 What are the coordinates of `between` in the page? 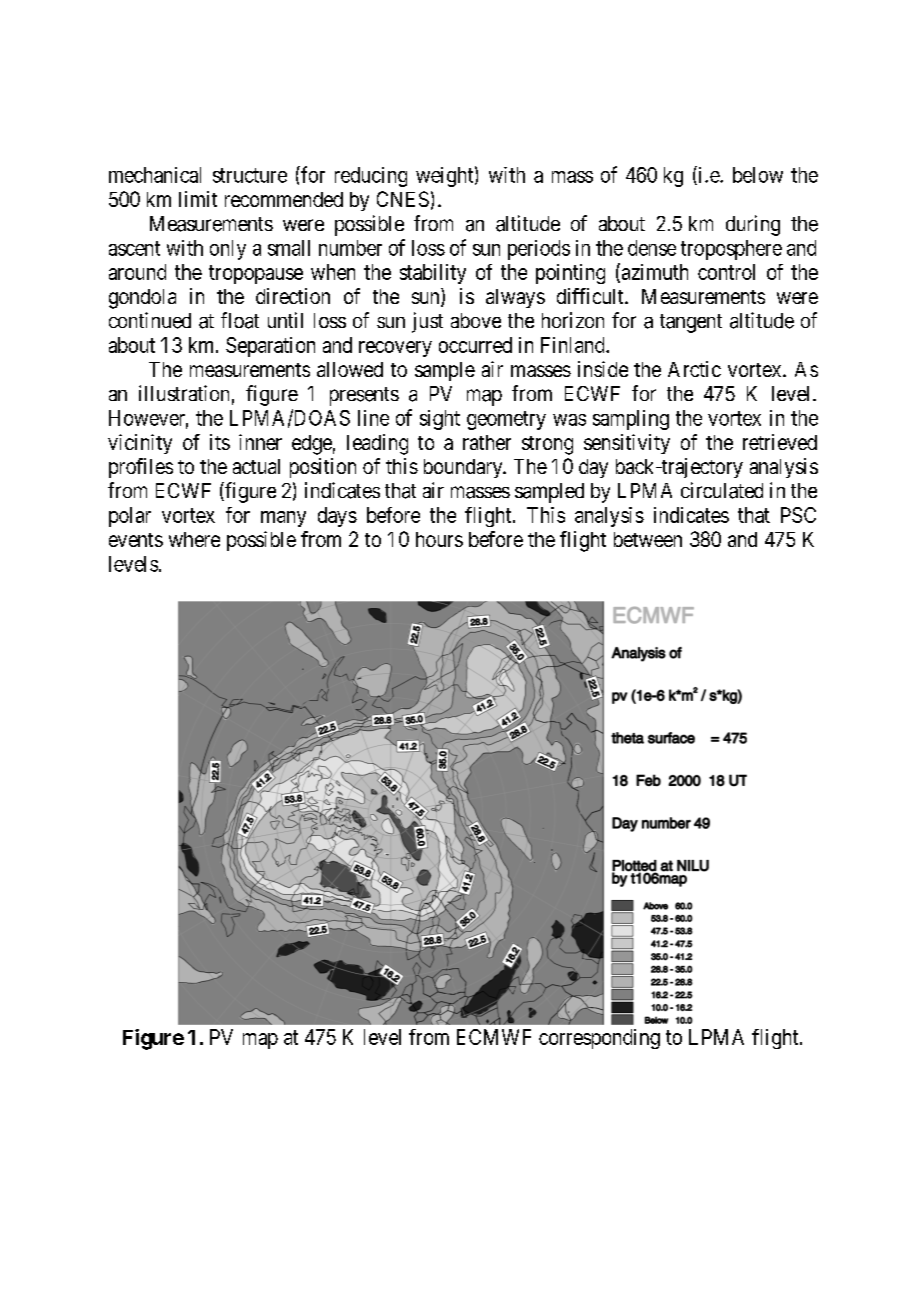 It's located at (648, 539).
